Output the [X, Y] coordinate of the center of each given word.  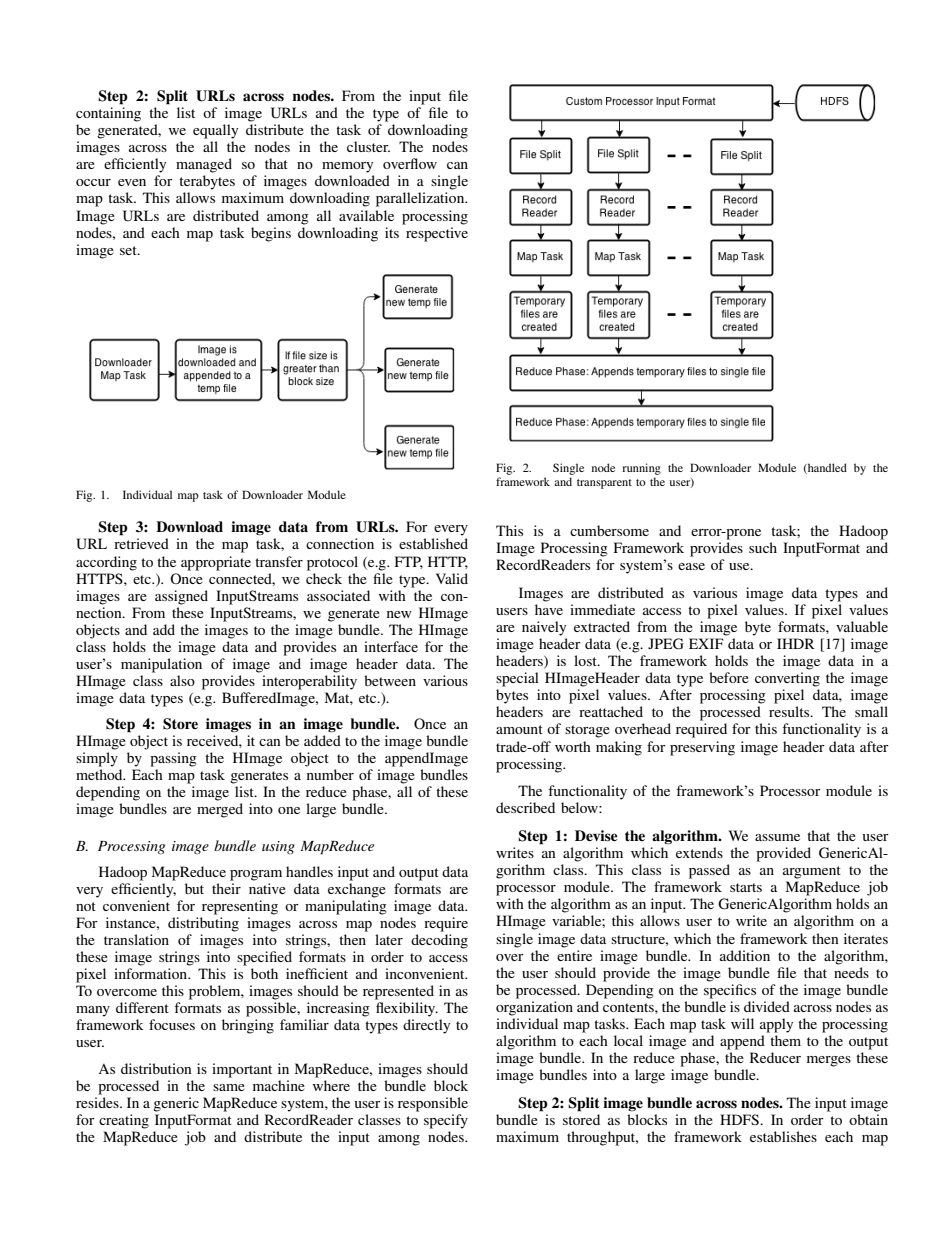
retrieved [141, 543]
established [433, 543]
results [790, 711]
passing [173, 759]
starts [746, 887]
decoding [439, 941]
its [392, 232]
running [641, 469]
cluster [368, 146]
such [763, 547]
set [129, 250]
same [229, 1087]
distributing [203, 924]
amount [519, 729]
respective [437, 234]
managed [204, 165]
